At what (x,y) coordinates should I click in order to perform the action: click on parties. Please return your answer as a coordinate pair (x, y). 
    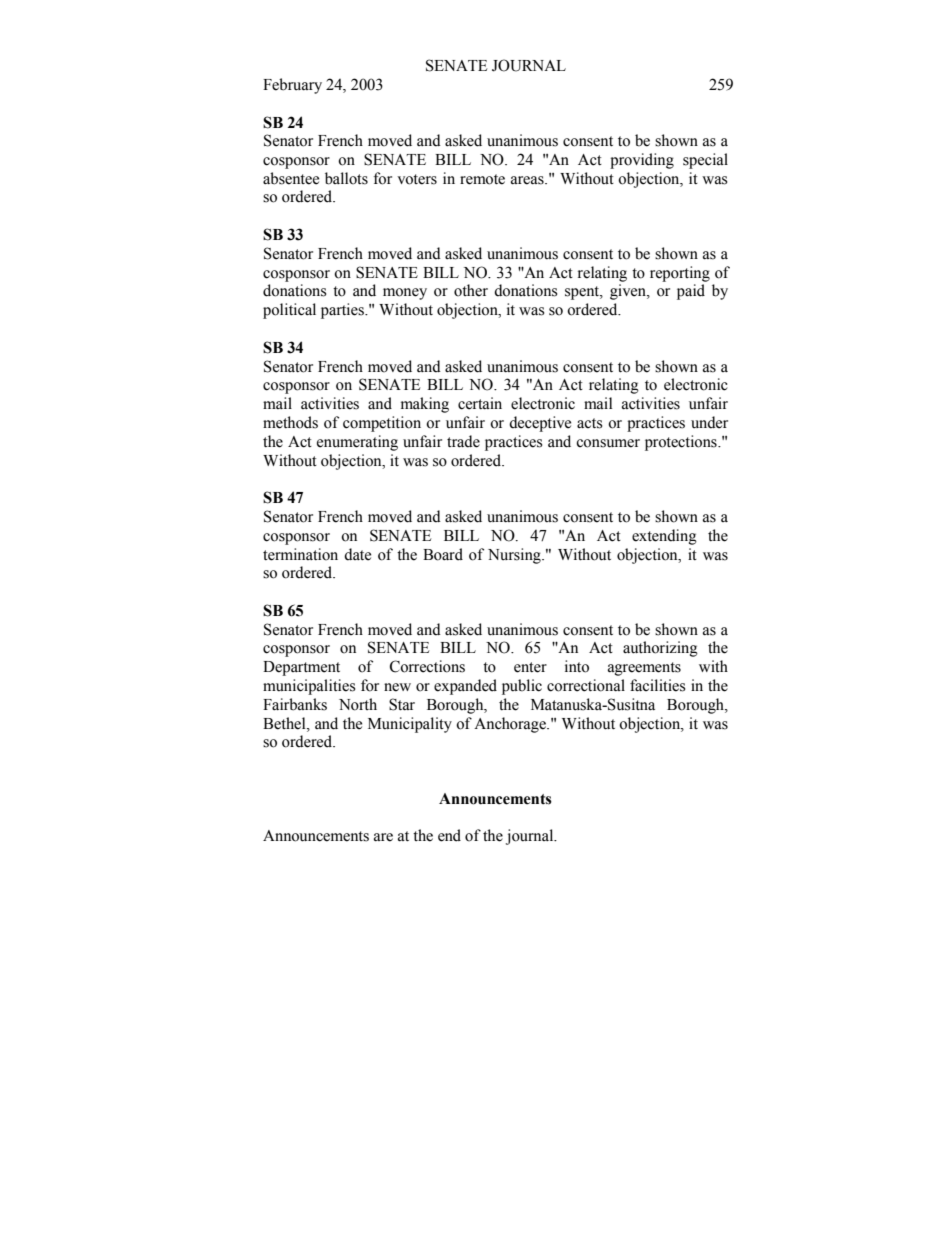
    Looking at the image, I should click on (343, 311).
